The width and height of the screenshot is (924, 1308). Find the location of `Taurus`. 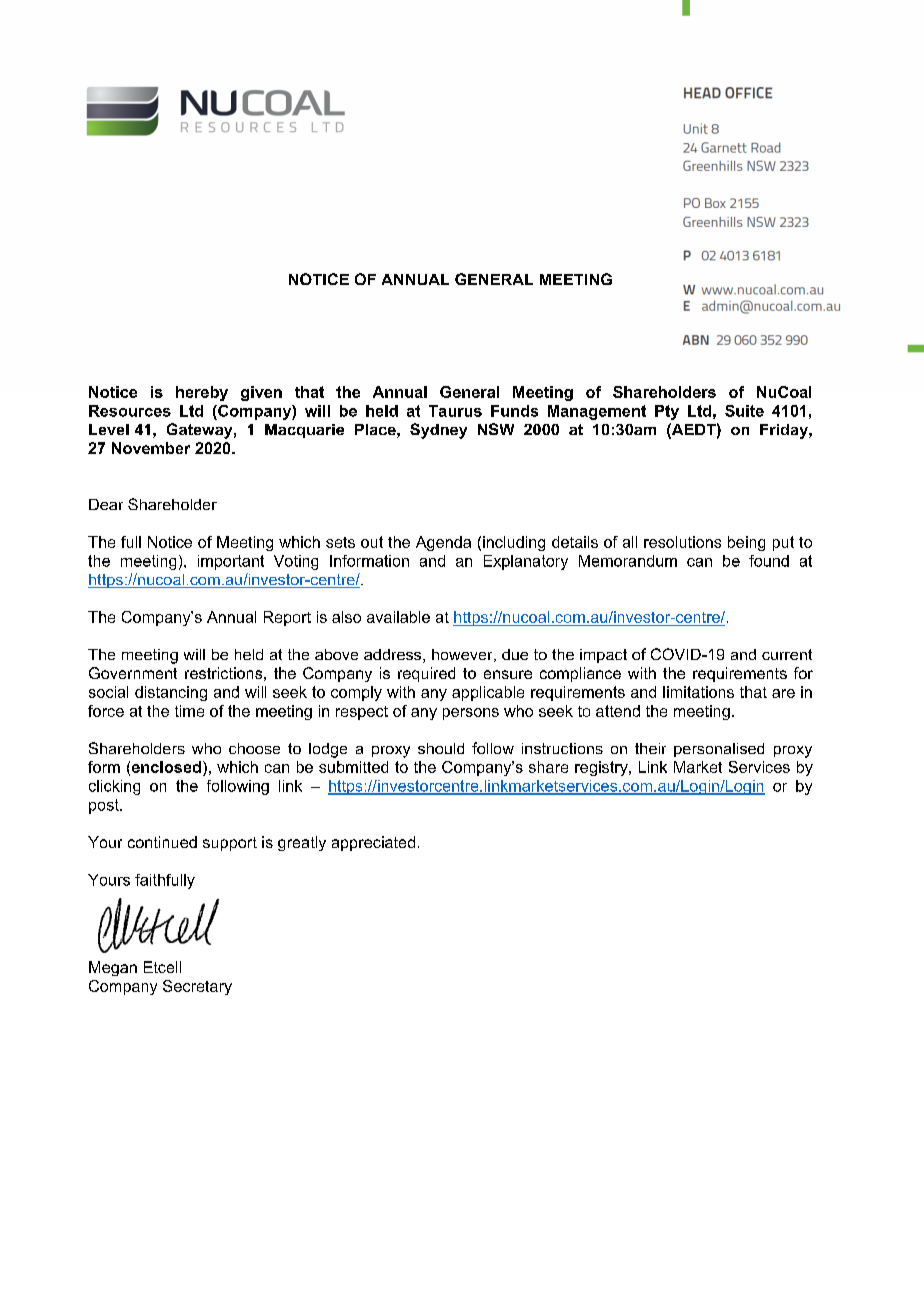

Taurus is located at coordinates (455, 411).
